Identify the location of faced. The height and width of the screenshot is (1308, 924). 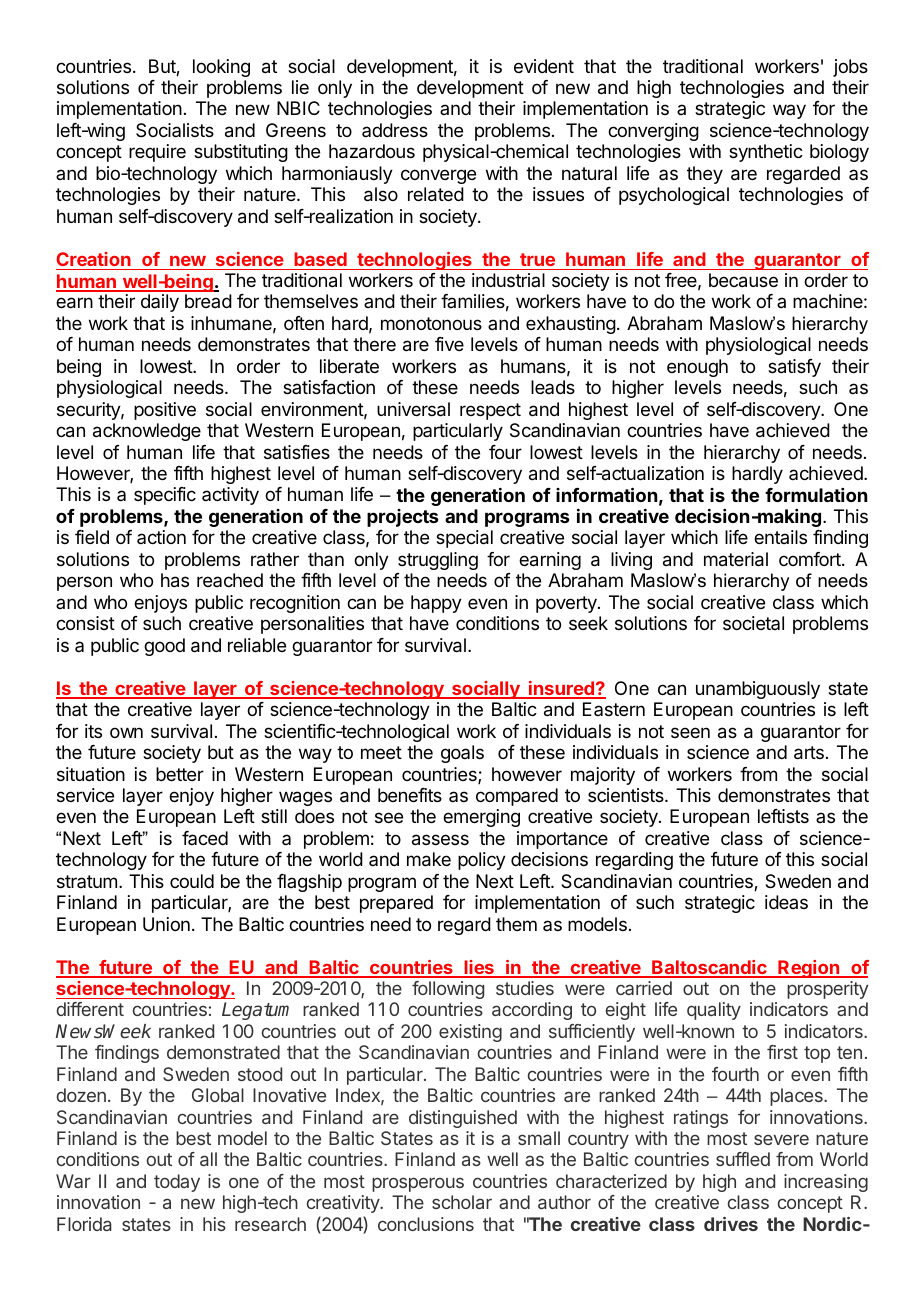
(205, 838).
